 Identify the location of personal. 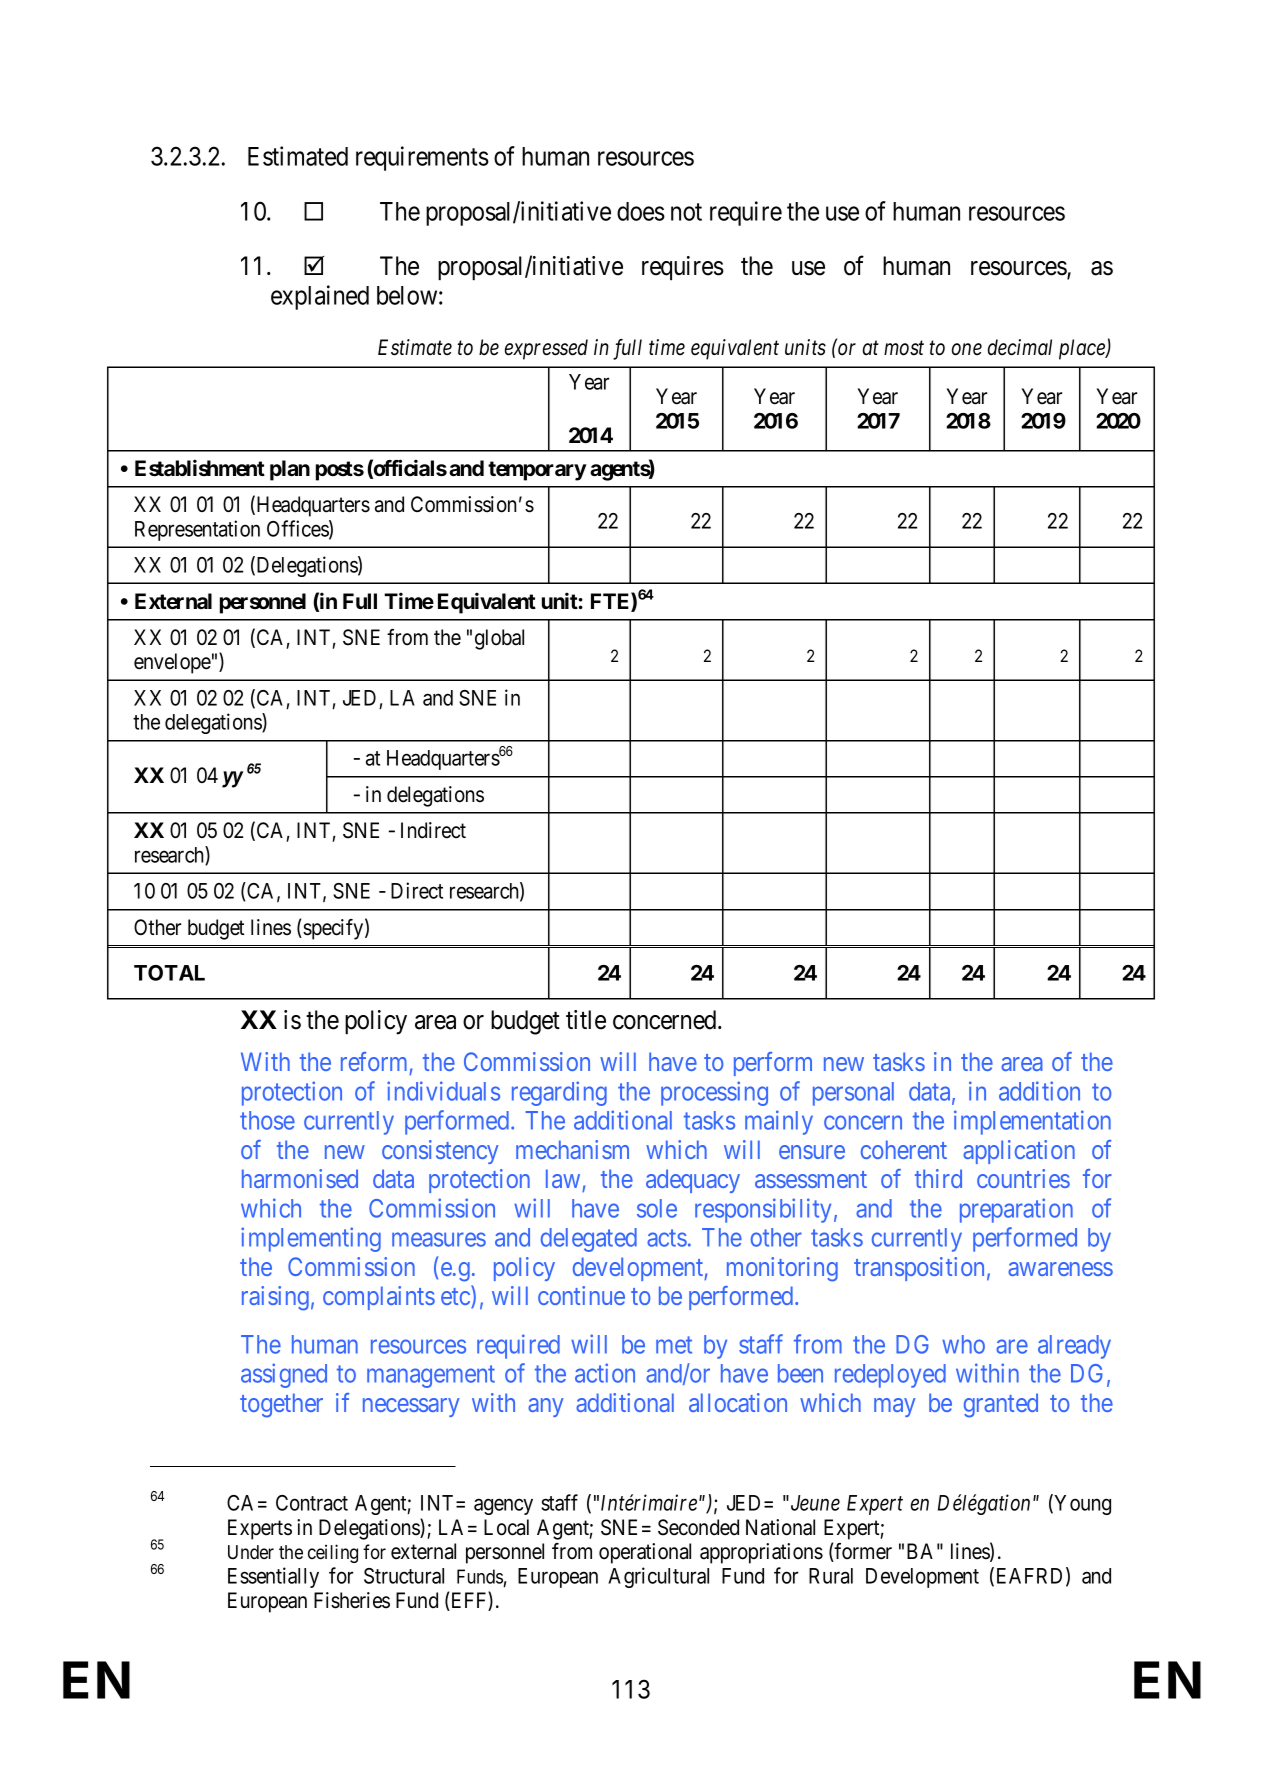
(853, 1094).
